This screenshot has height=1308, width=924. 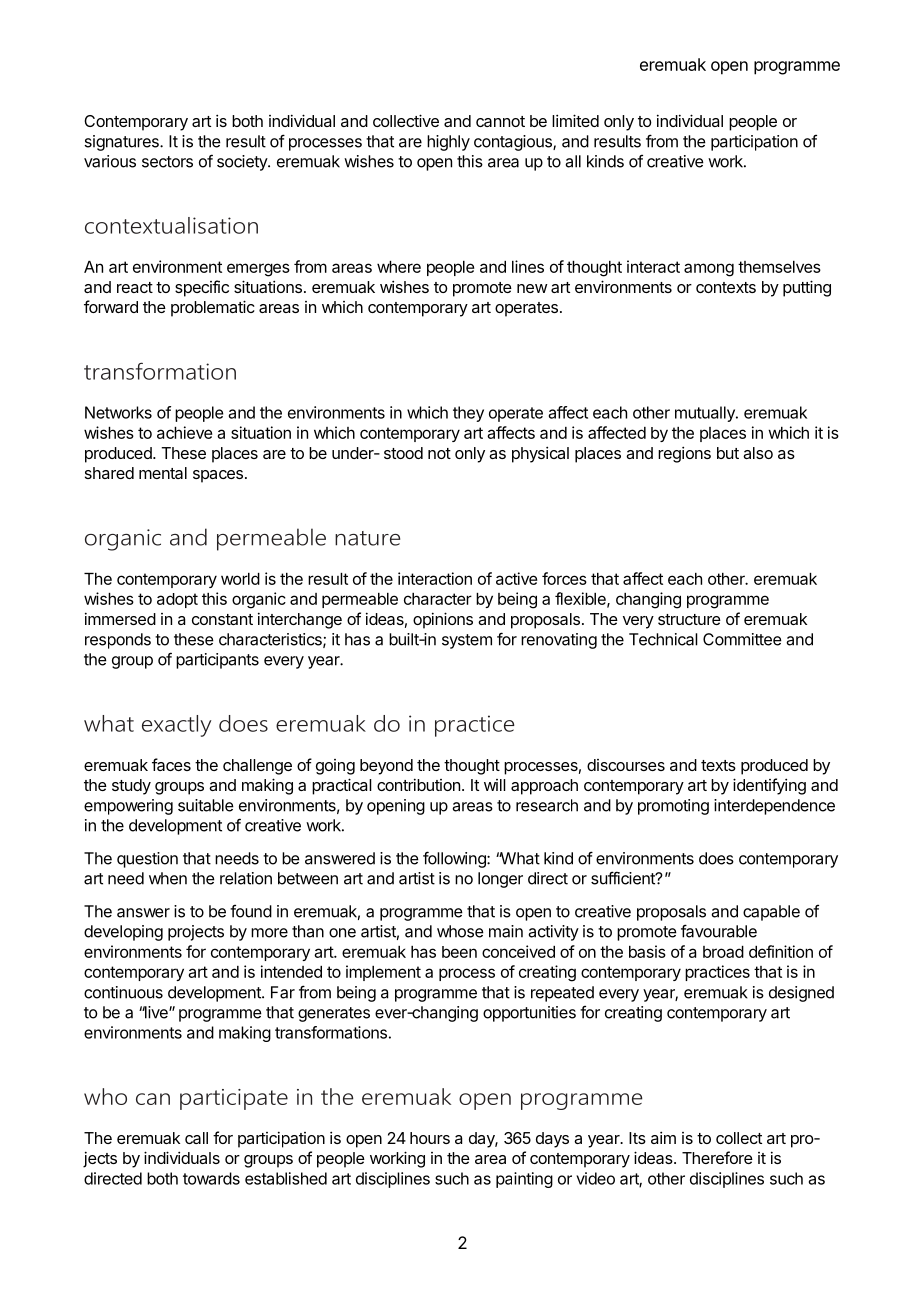 I want to click on sectors, so click(x=167, y=162).
